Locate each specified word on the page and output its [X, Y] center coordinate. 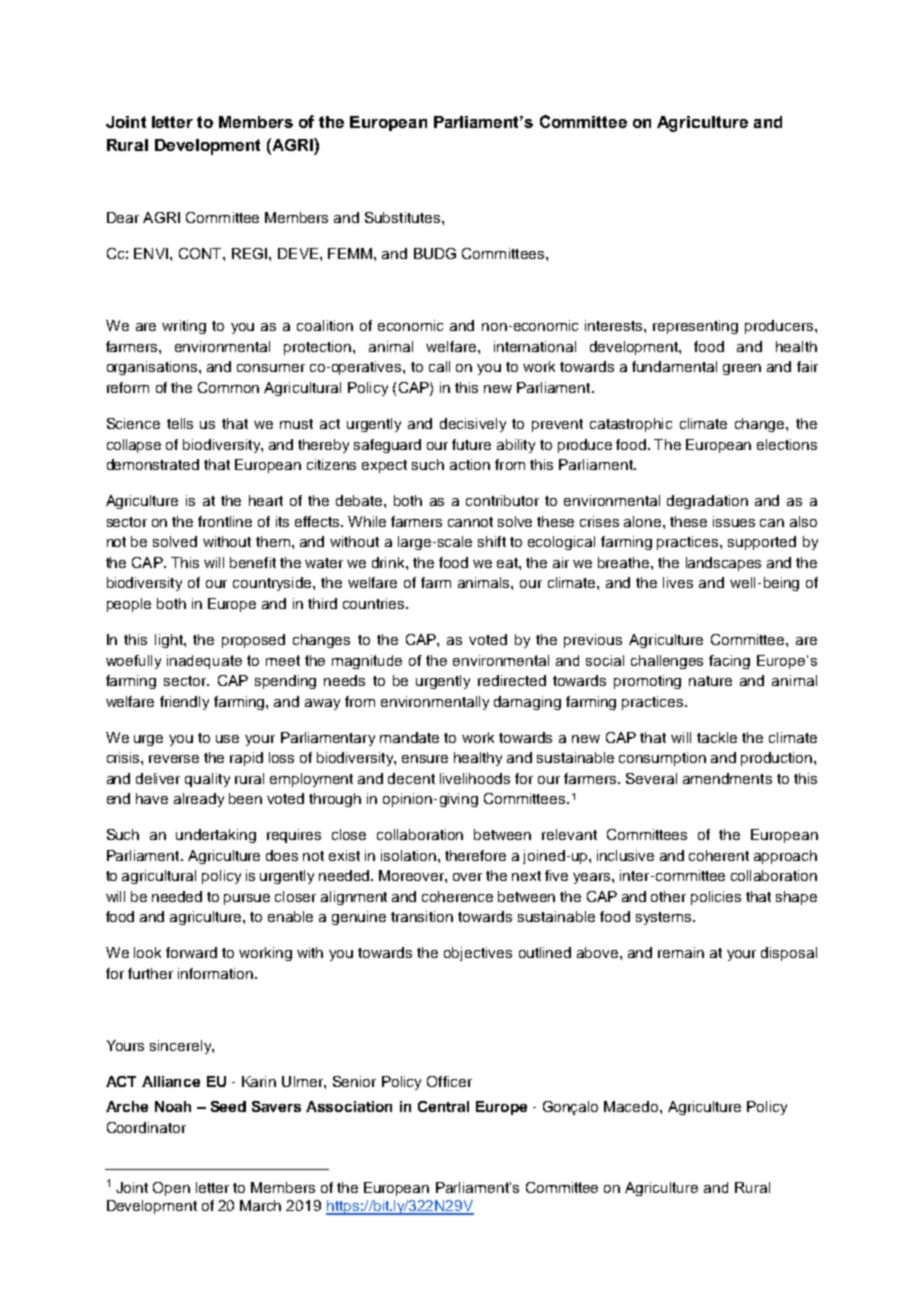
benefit [253, 562]
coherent [719, 855]
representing [695, 327]
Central [443, 1106]
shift [492, 541]
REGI [249, 253]
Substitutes [404, 217]
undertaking [216, 836]
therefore [475, 855]
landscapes [723, 564]
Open [171, 1189]
